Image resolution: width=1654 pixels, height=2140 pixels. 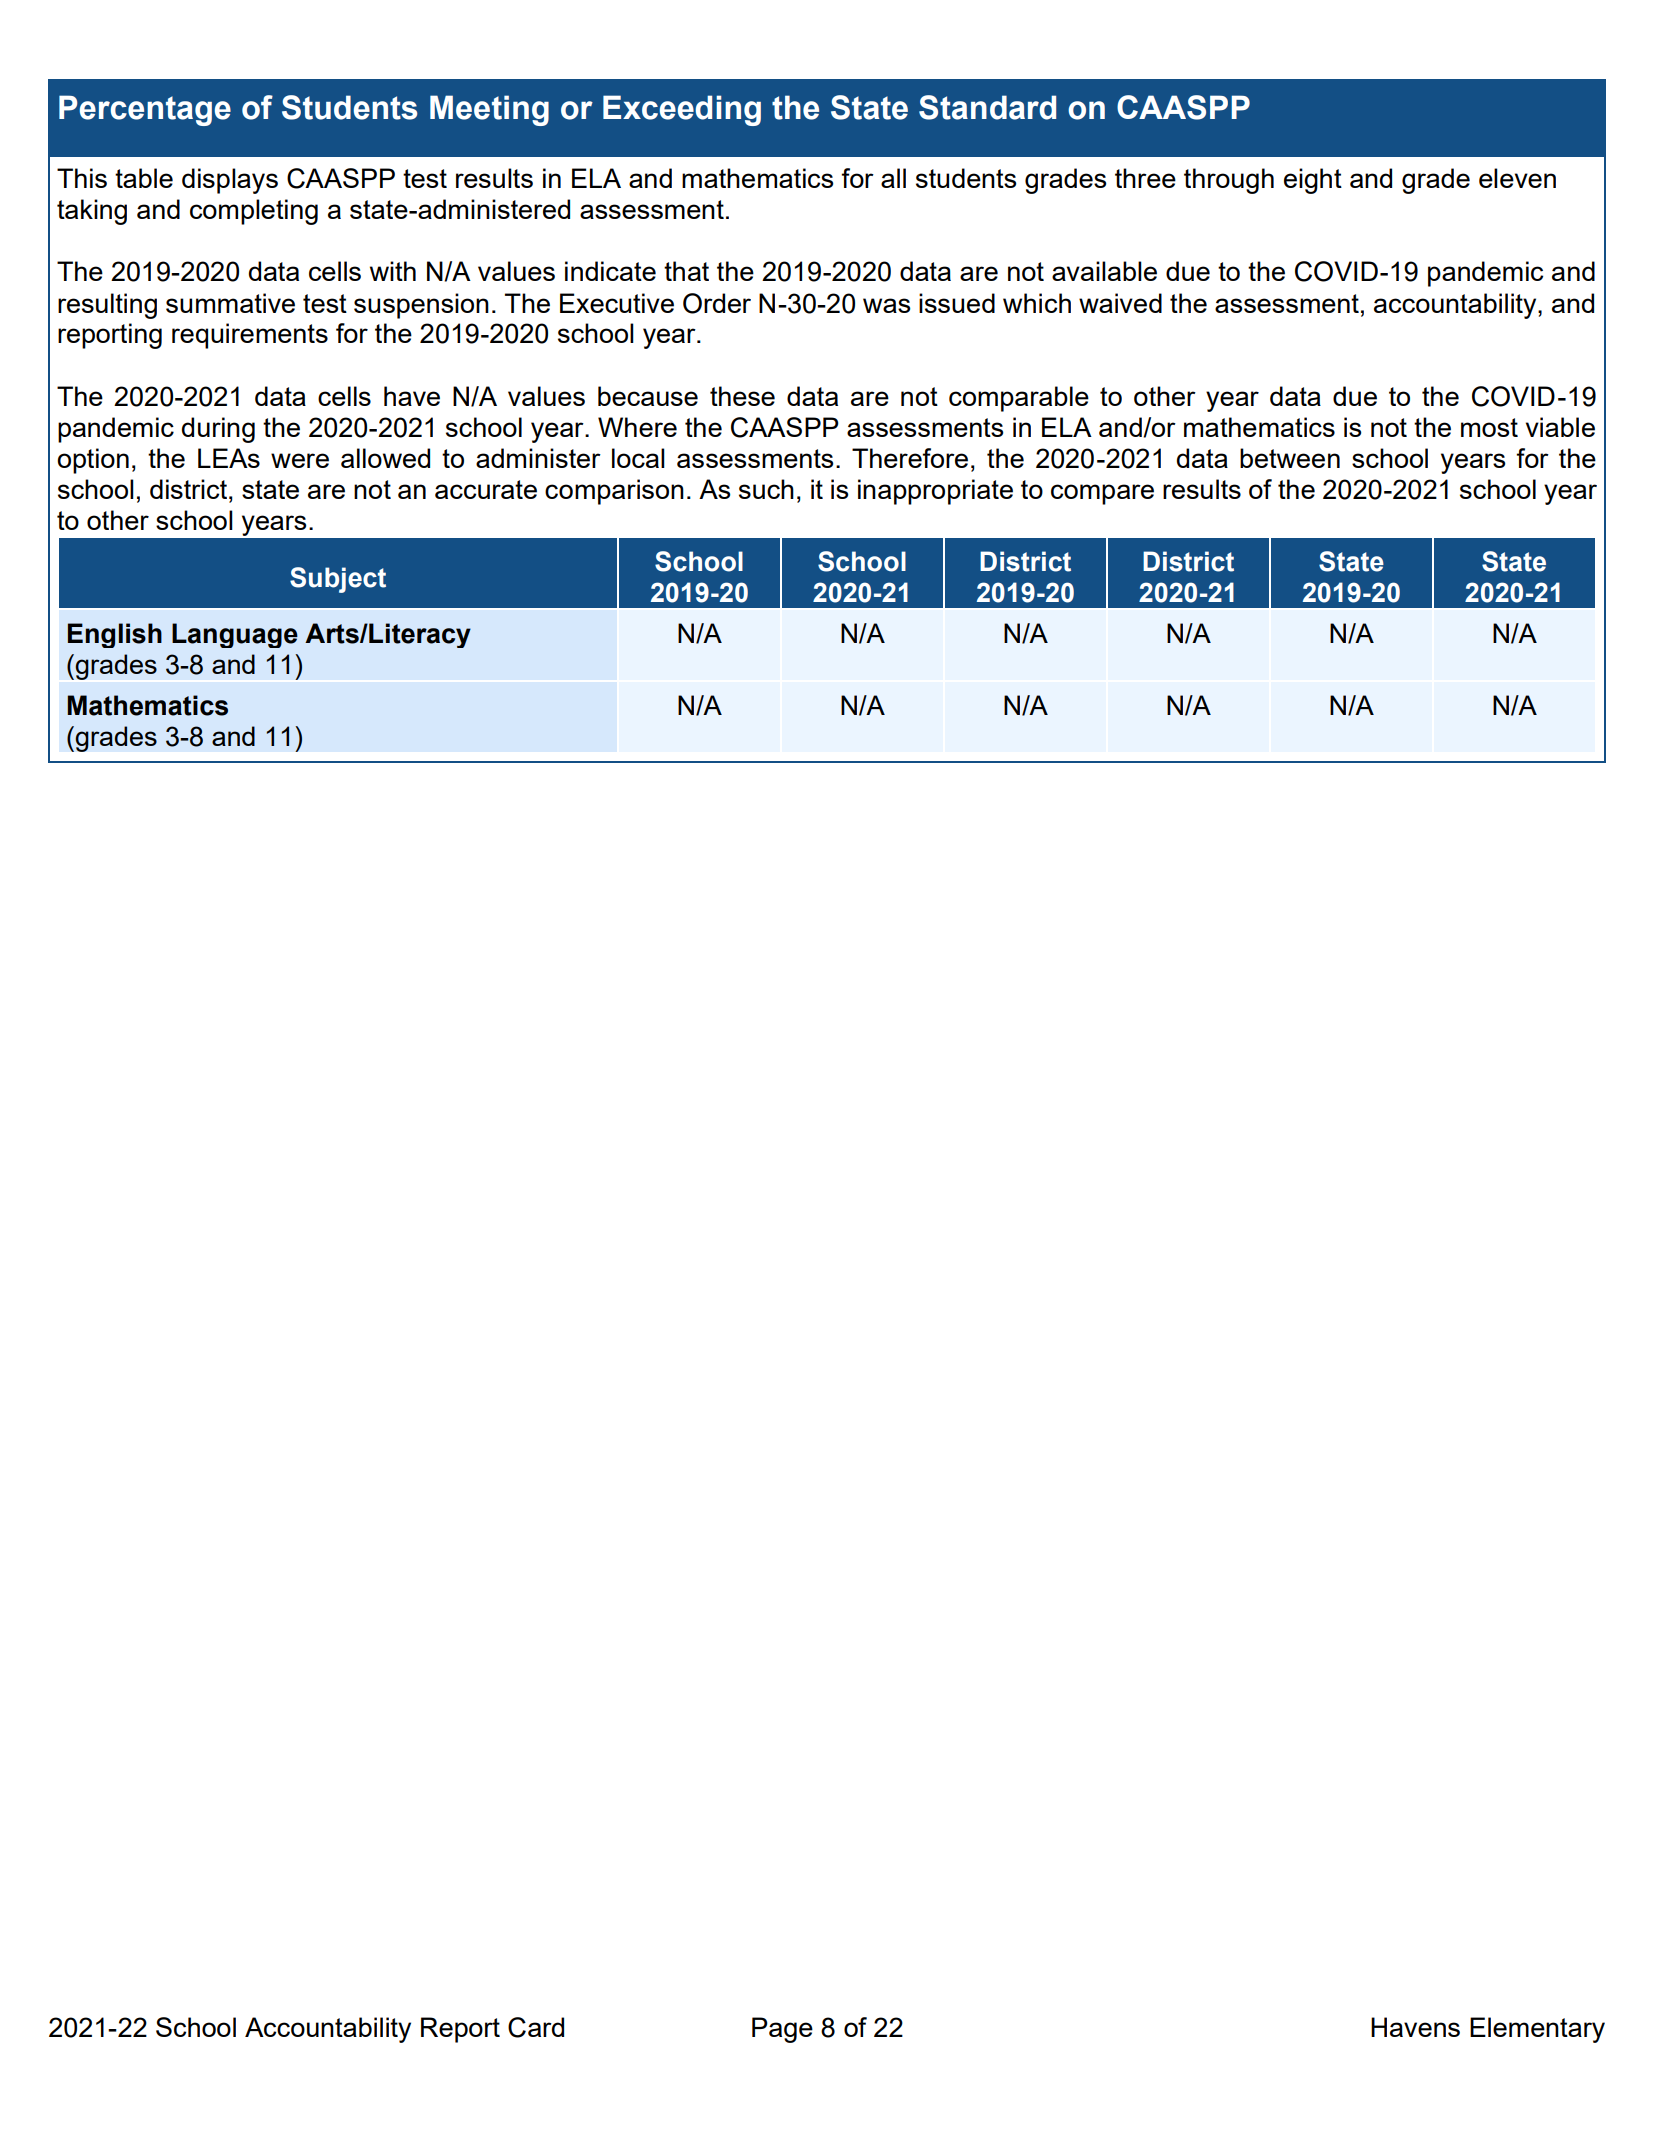 What do you see at coordinates (1537, 2030) in the screenshot?
I see `Elementary` at bounding box center [1537, 2030].
